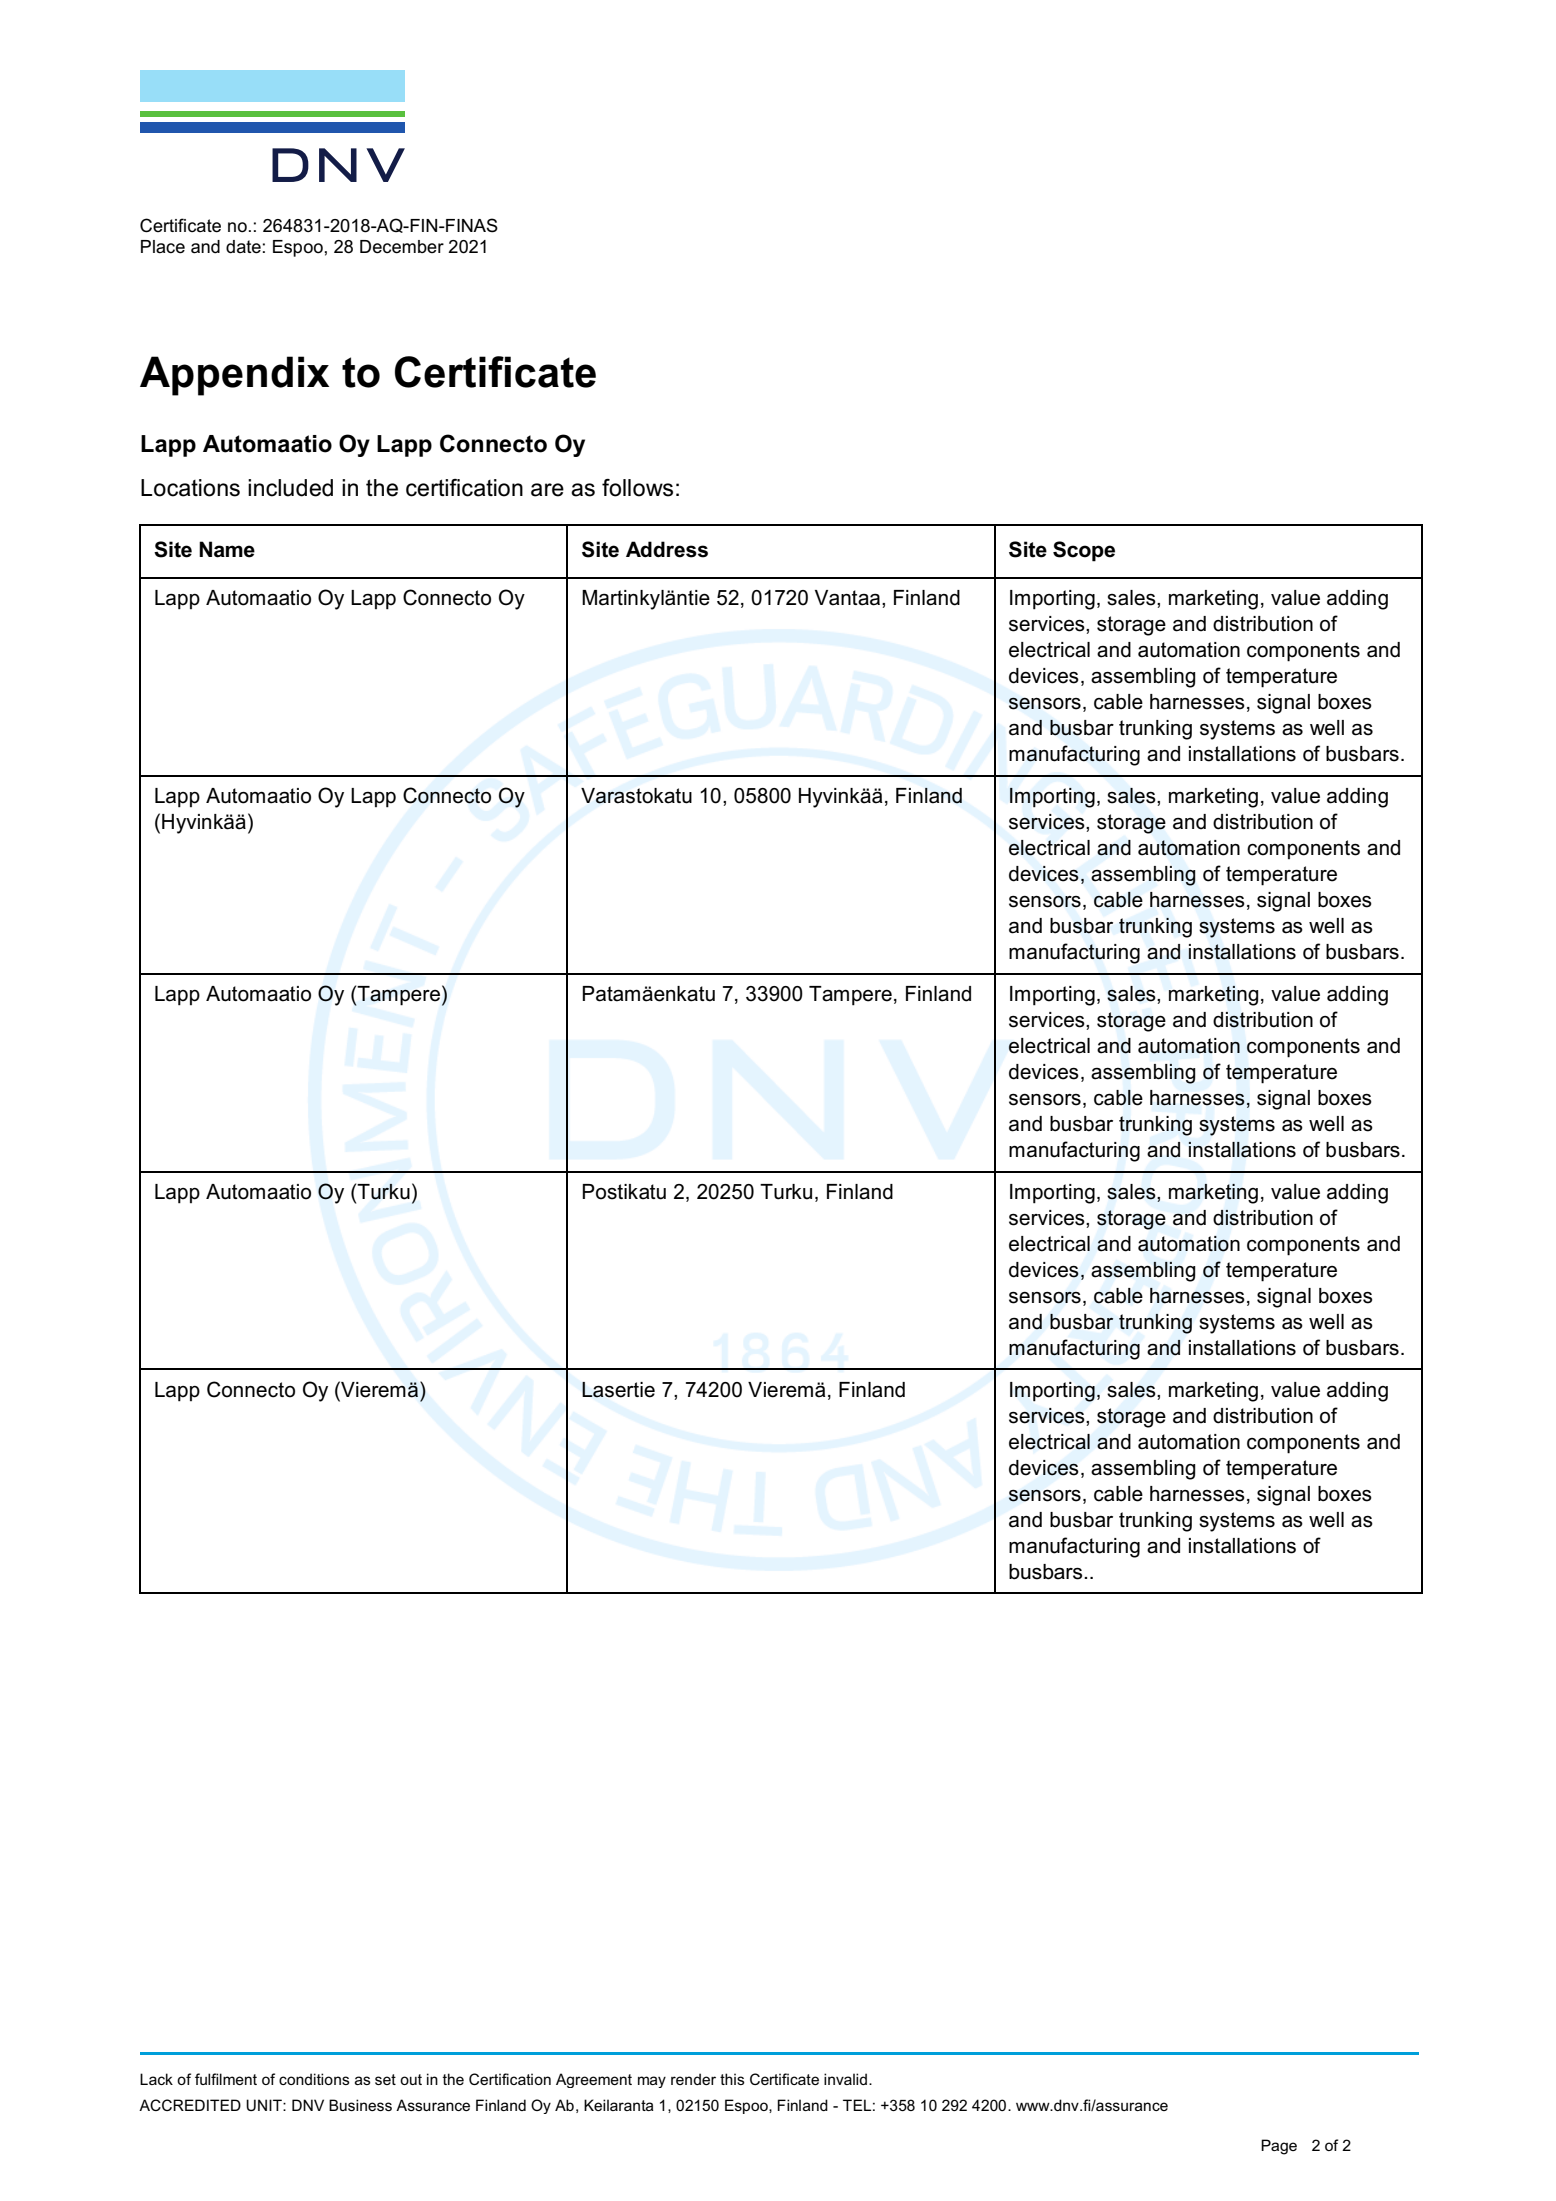 This image has height=2201, width=1556. What do you see at coordinates (847, 2079) in the image?
I see `invalid` at bounding box center [847, 2079].
